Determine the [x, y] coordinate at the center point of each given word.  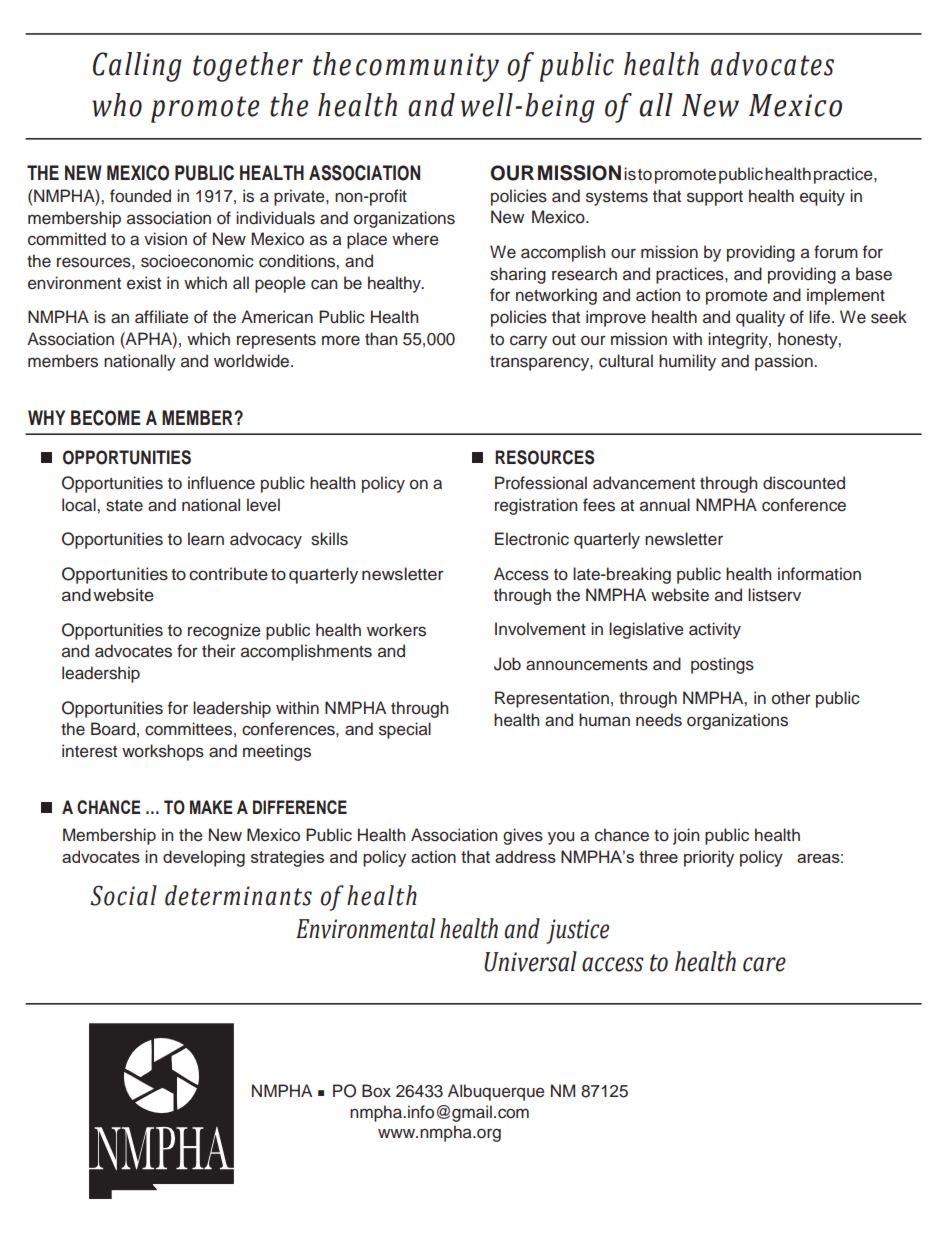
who [117, 105]
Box [376, 1091]
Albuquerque [496, 1092]
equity [822, 197]
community [427, 67]
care [764, 964]
